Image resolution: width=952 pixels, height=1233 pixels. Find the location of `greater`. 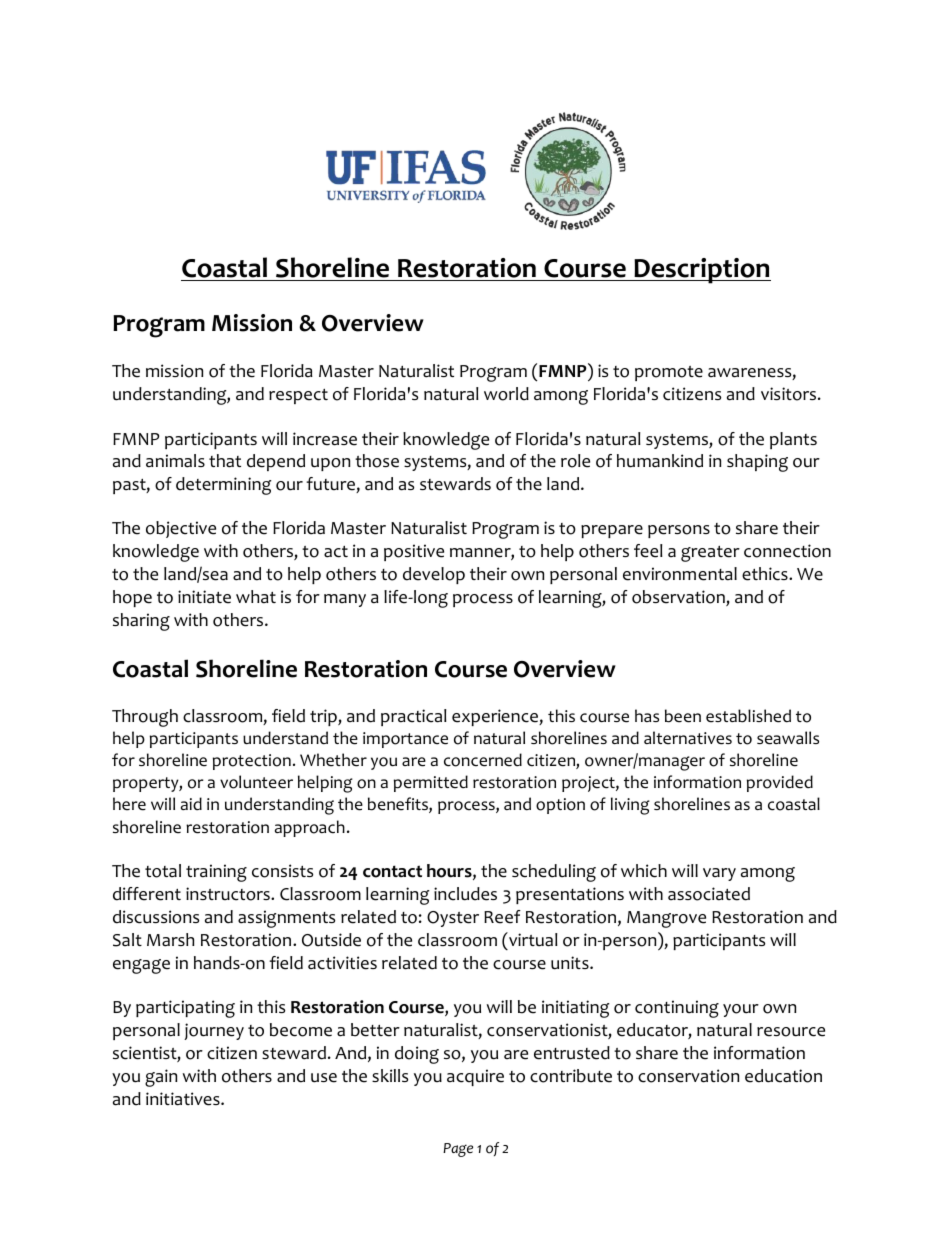

greater is located at coordinates (710, 554).
